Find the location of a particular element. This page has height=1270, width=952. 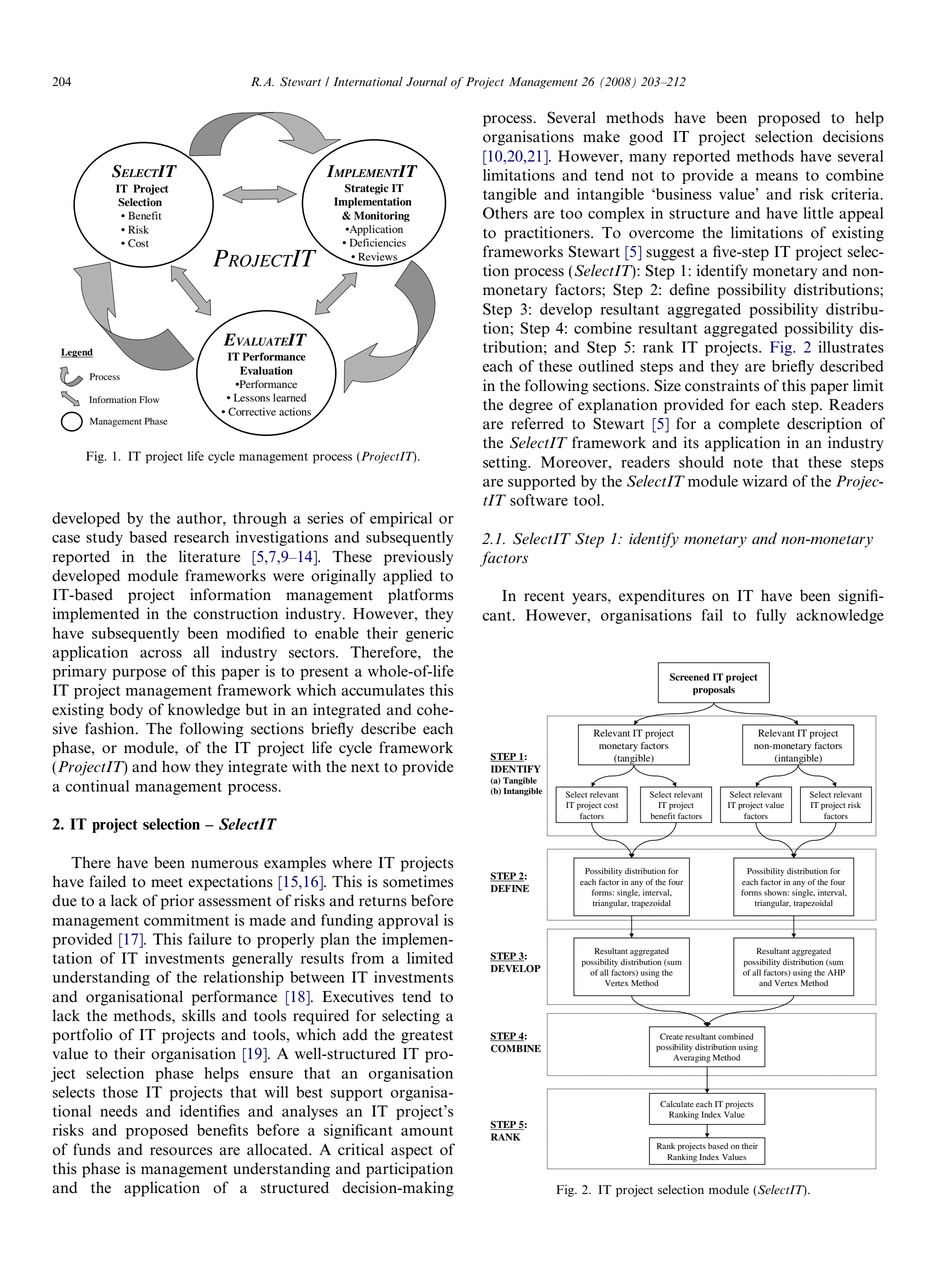

Journal is located at coordinates (426, 81).
